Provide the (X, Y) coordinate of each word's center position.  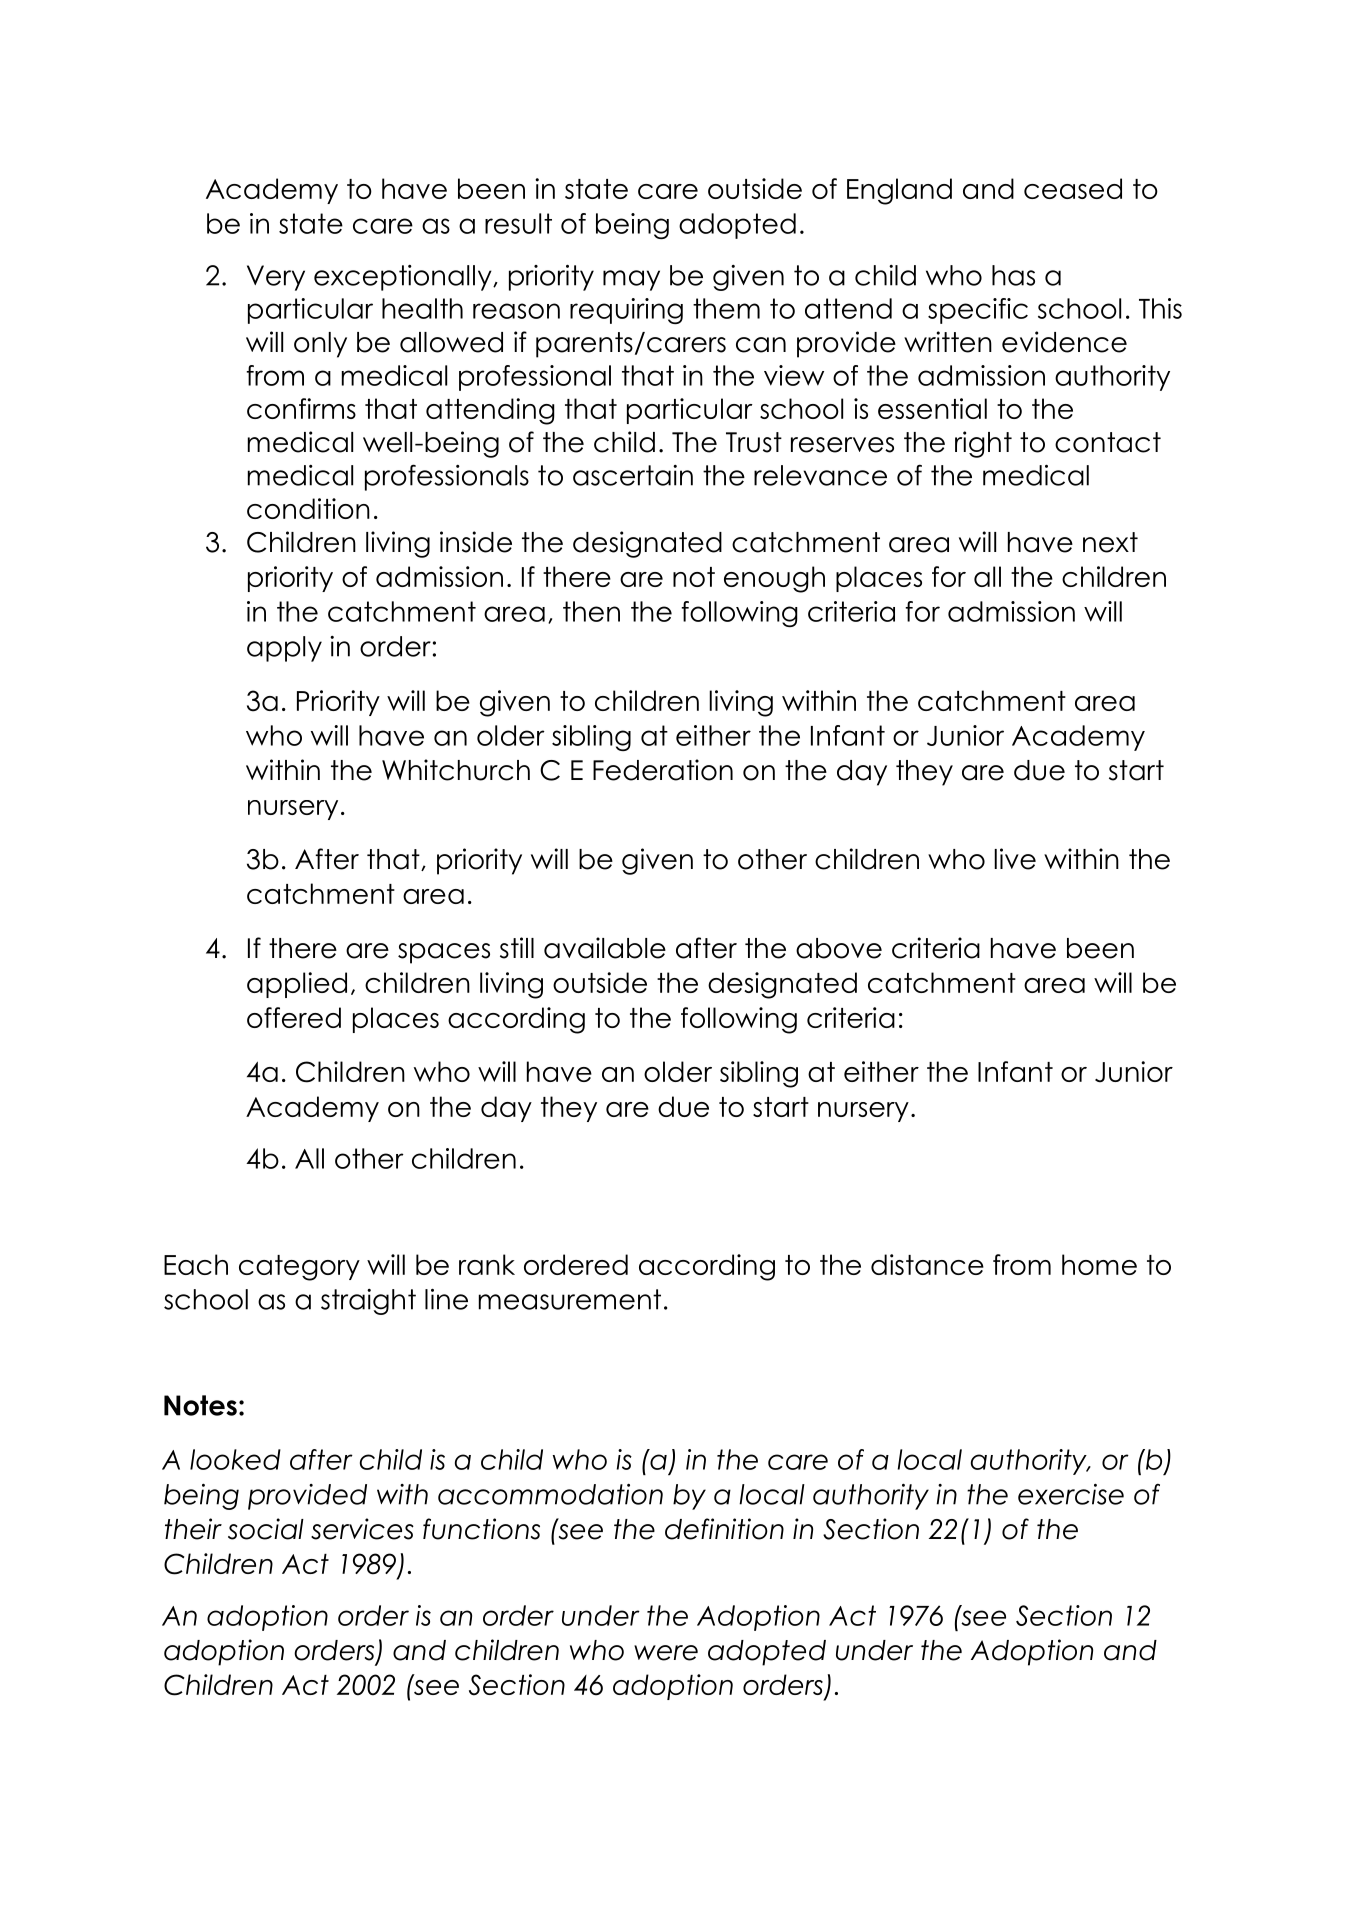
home (1099, 1264)
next (1110, 542)
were (666, 1653)
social (266, 1529)
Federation (663, 770)
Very (276, 278)
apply (284, 649)
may (631, 280)
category (299, 1268)
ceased (1073, 188)
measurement (570, 1299)
